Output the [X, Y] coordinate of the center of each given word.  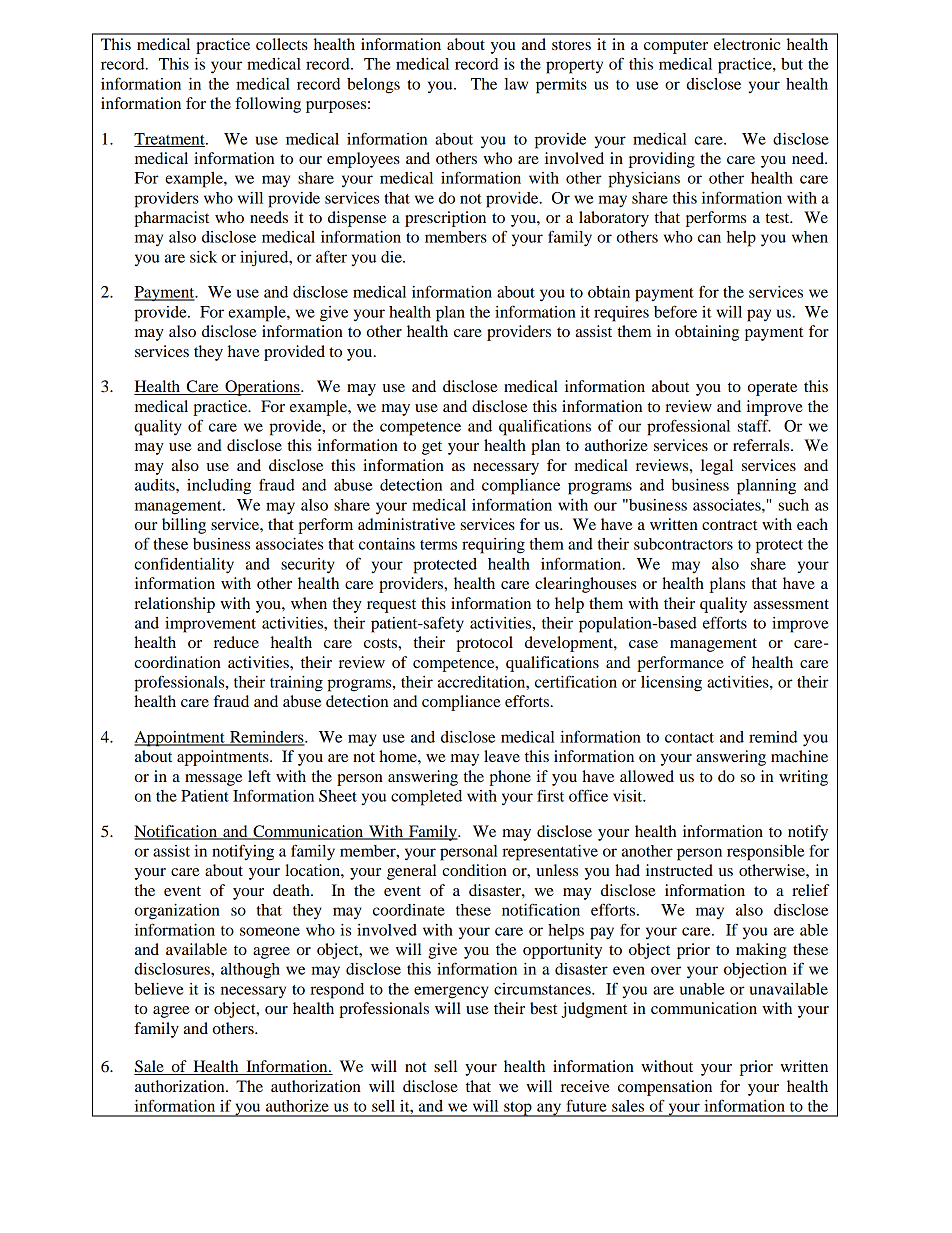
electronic [747, 44]
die [392, 257]
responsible [765, 853]
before [675, 311]
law [516, 84]
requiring [493, 546]
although [250, 971]
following [268, 105]
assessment [791, 604]
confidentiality [184, 565]
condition [474, 870]
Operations [262, 388]
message [213, 780]
